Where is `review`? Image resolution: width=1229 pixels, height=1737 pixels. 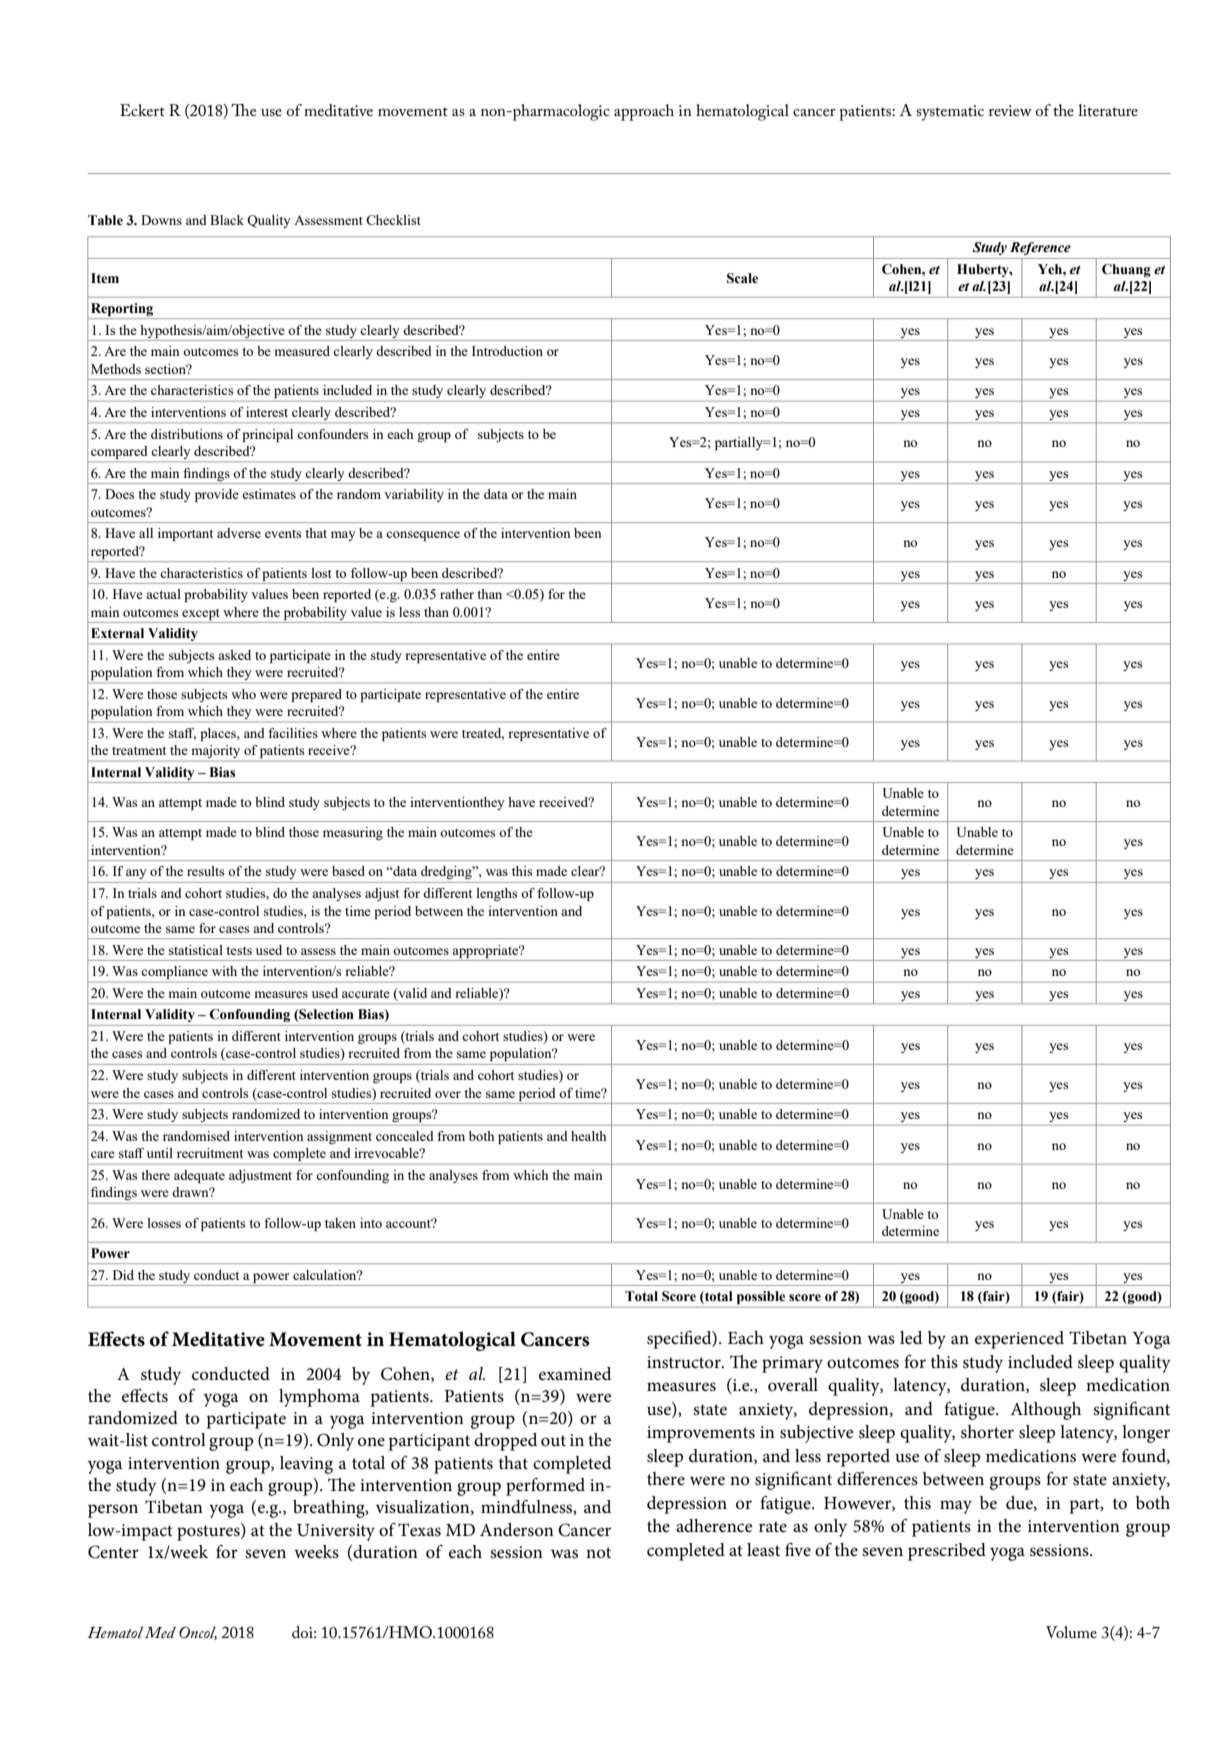
review is located at coordinates (1010, 110).
